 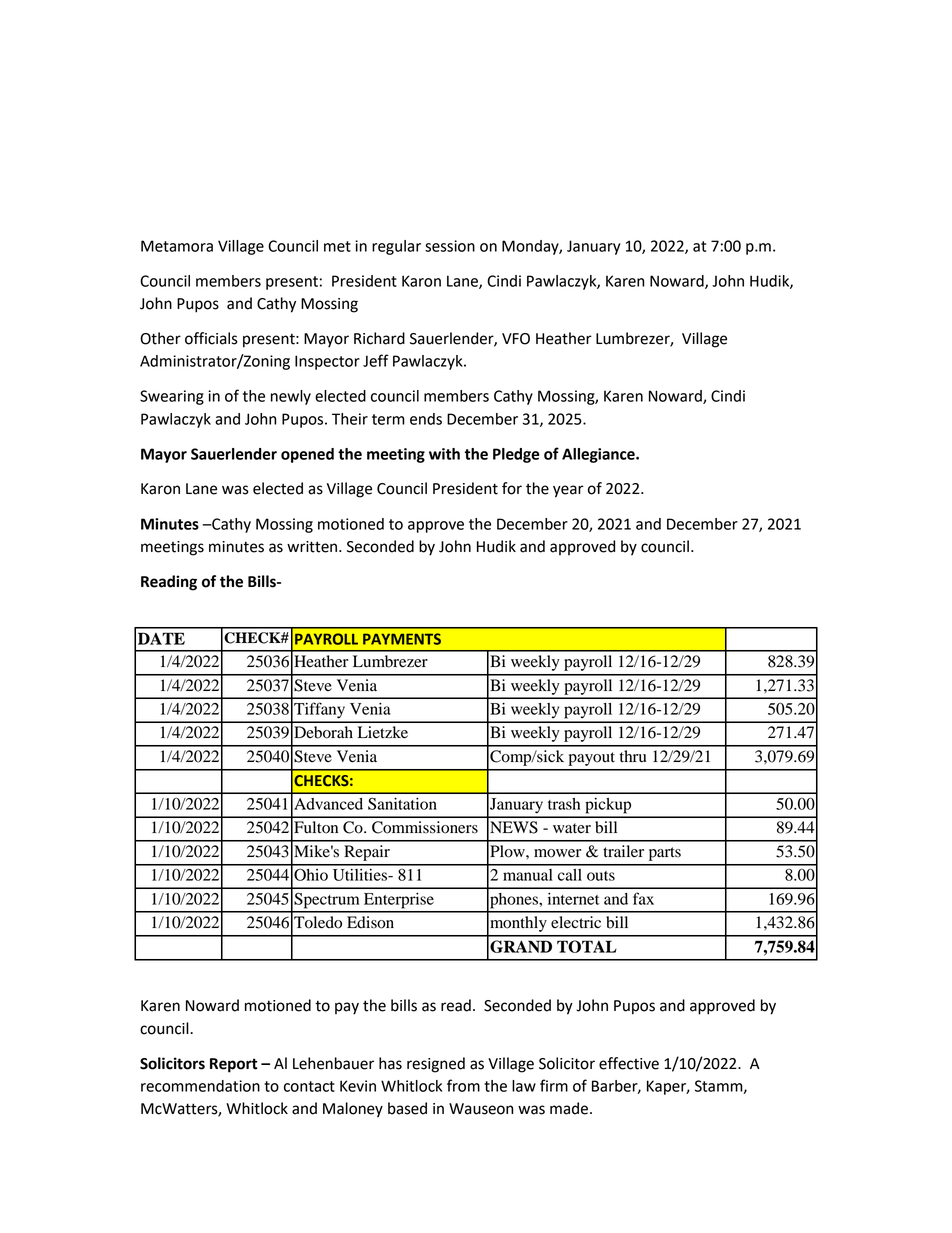 What do you see at coordinates (629, 1063) in the document?
I see `effective` at bounding box center [629, 1063].
